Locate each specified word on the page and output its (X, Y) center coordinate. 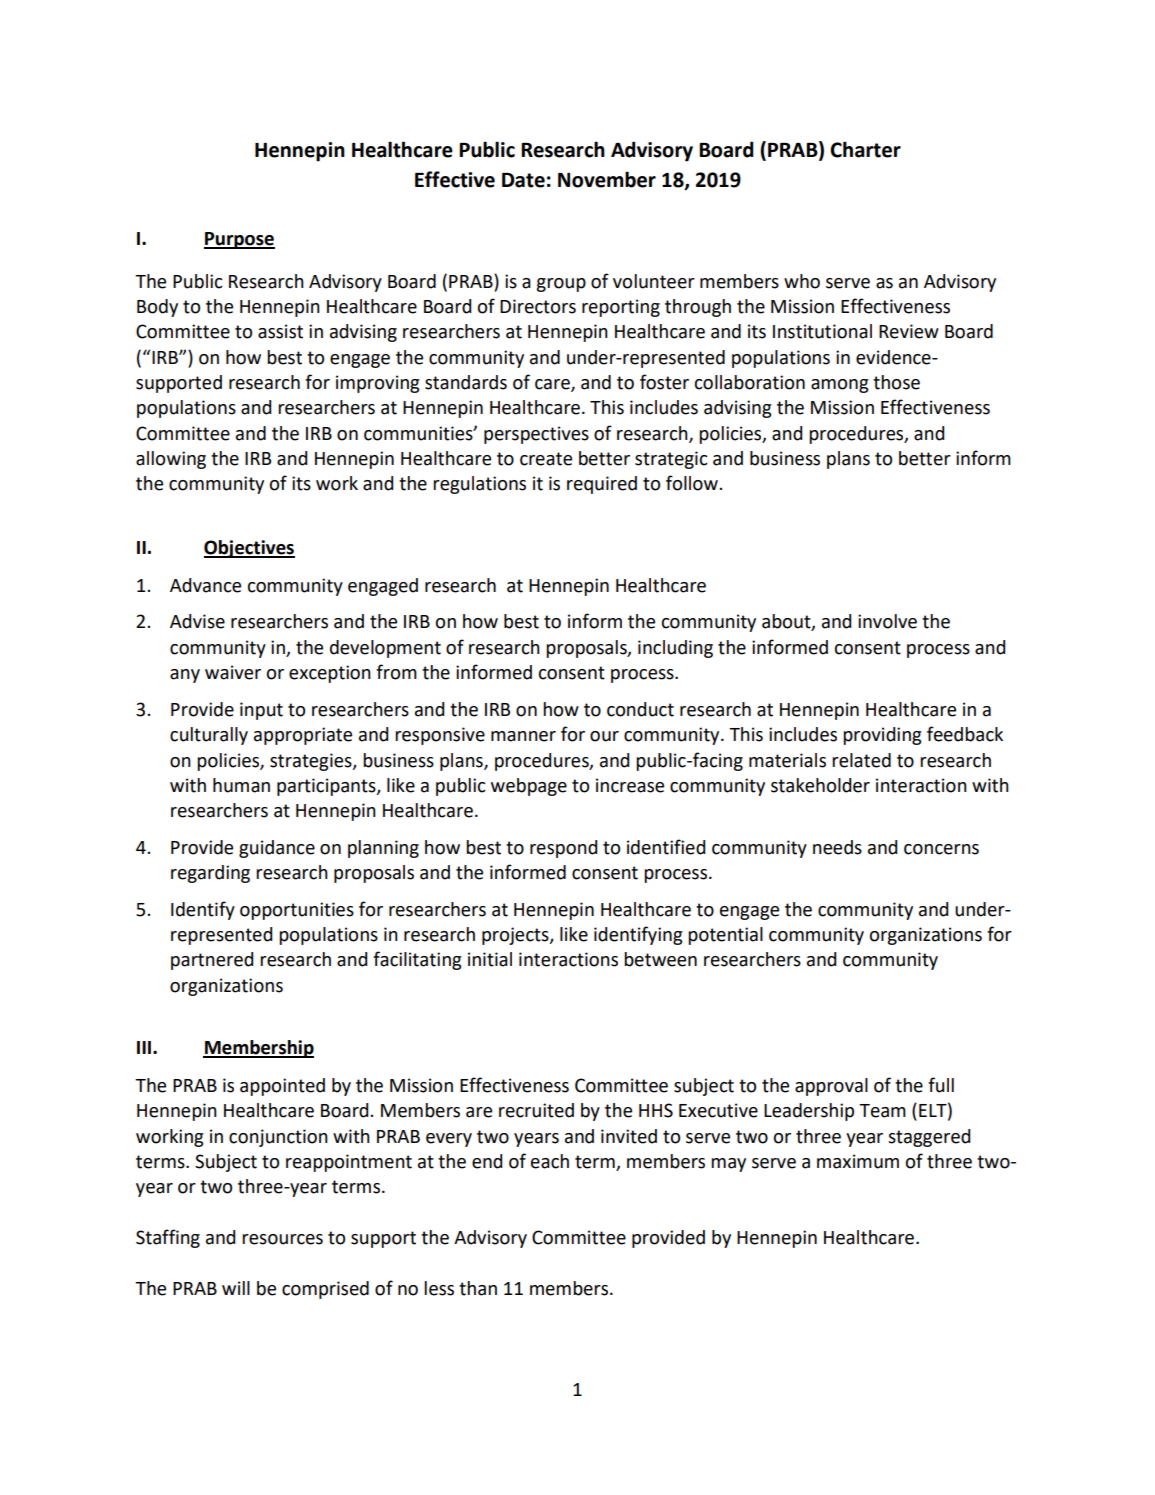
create (546, 459)
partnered (212, 961)
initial (490, 959)
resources (282, 1239)
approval (831, 1087)
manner (523, 736)
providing (882, 736)
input (261, 711)
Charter (865, 149)
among (840, 386)
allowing (171, 460)
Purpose (239, 240)
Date (523, 180)
